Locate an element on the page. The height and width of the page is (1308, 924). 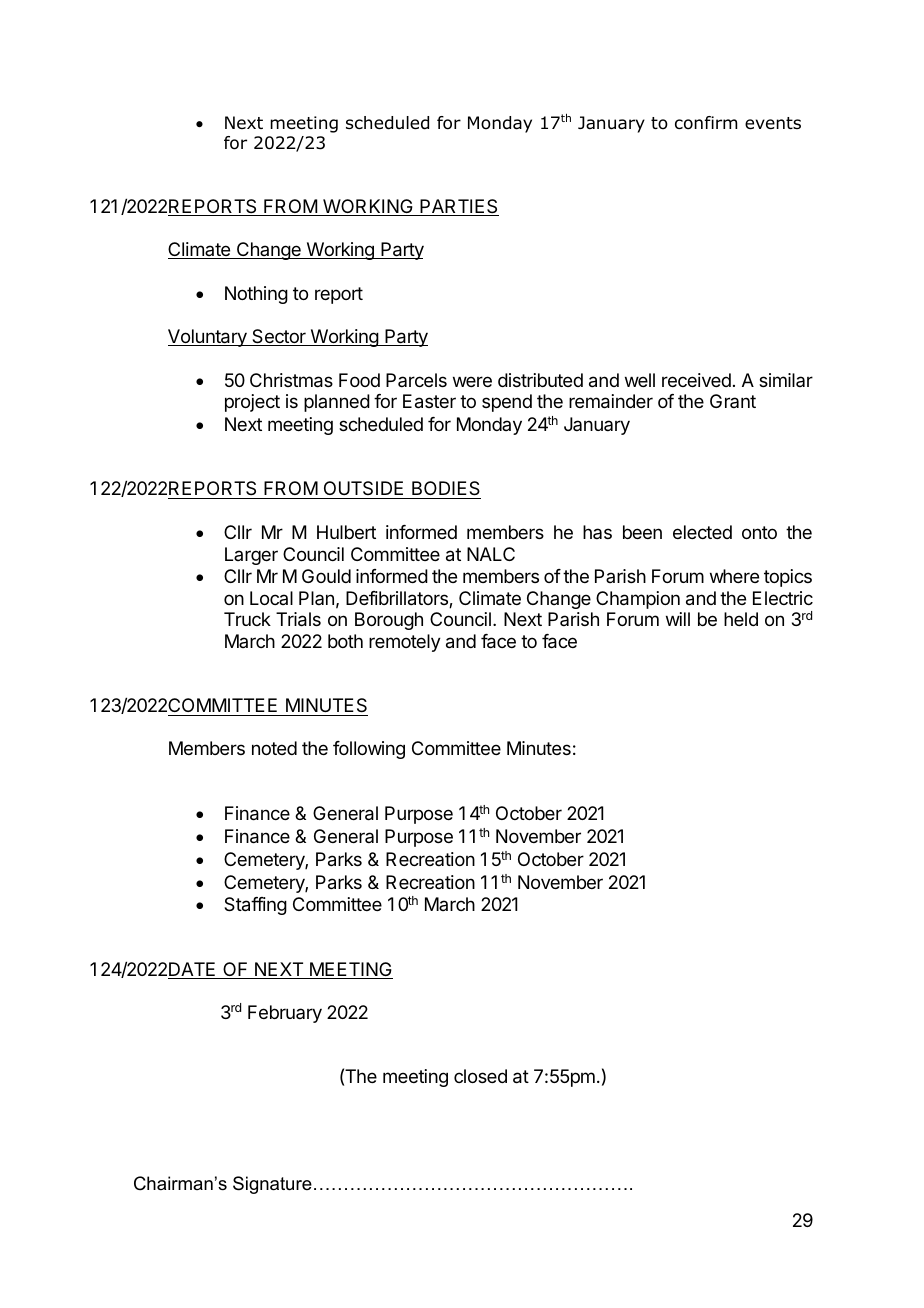
held is located at coordinates (741, 619).
